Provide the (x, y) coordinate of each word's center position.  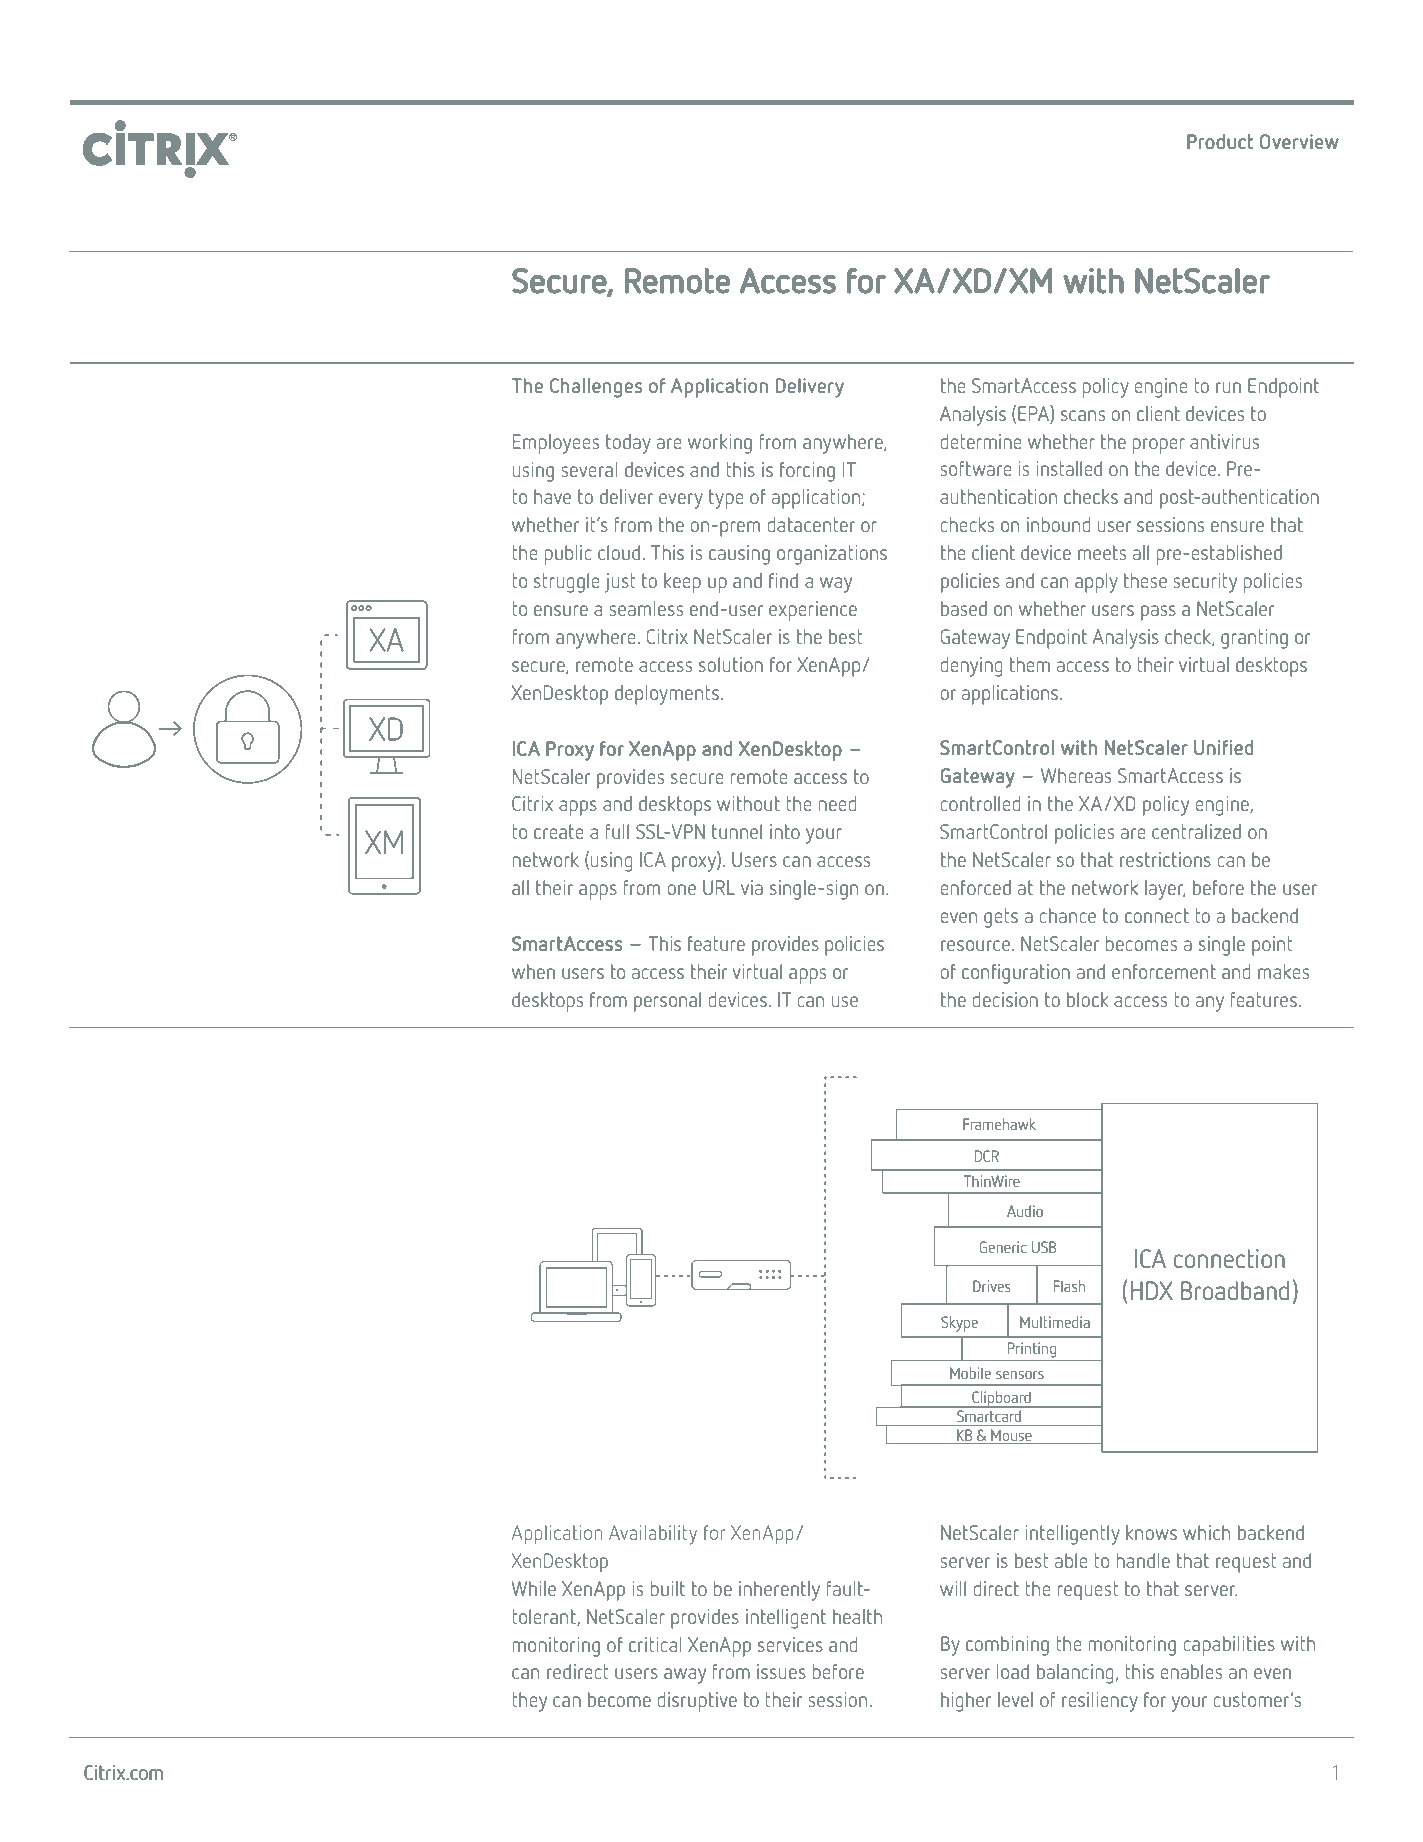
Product (1220, 141)
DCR (987, 1156)
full (617, 831)
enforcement (1164, 971)
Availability (653, 1535)
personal (667, 1002)
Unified (1224, 747)
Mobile (970, 1373)
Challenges (596, 388)
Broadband (1235, 1290)
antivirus (1224, 441)
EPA (1034, 413)
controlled (980, 803)
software (976, 468)
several (589, 469)
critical (655, 1644)
